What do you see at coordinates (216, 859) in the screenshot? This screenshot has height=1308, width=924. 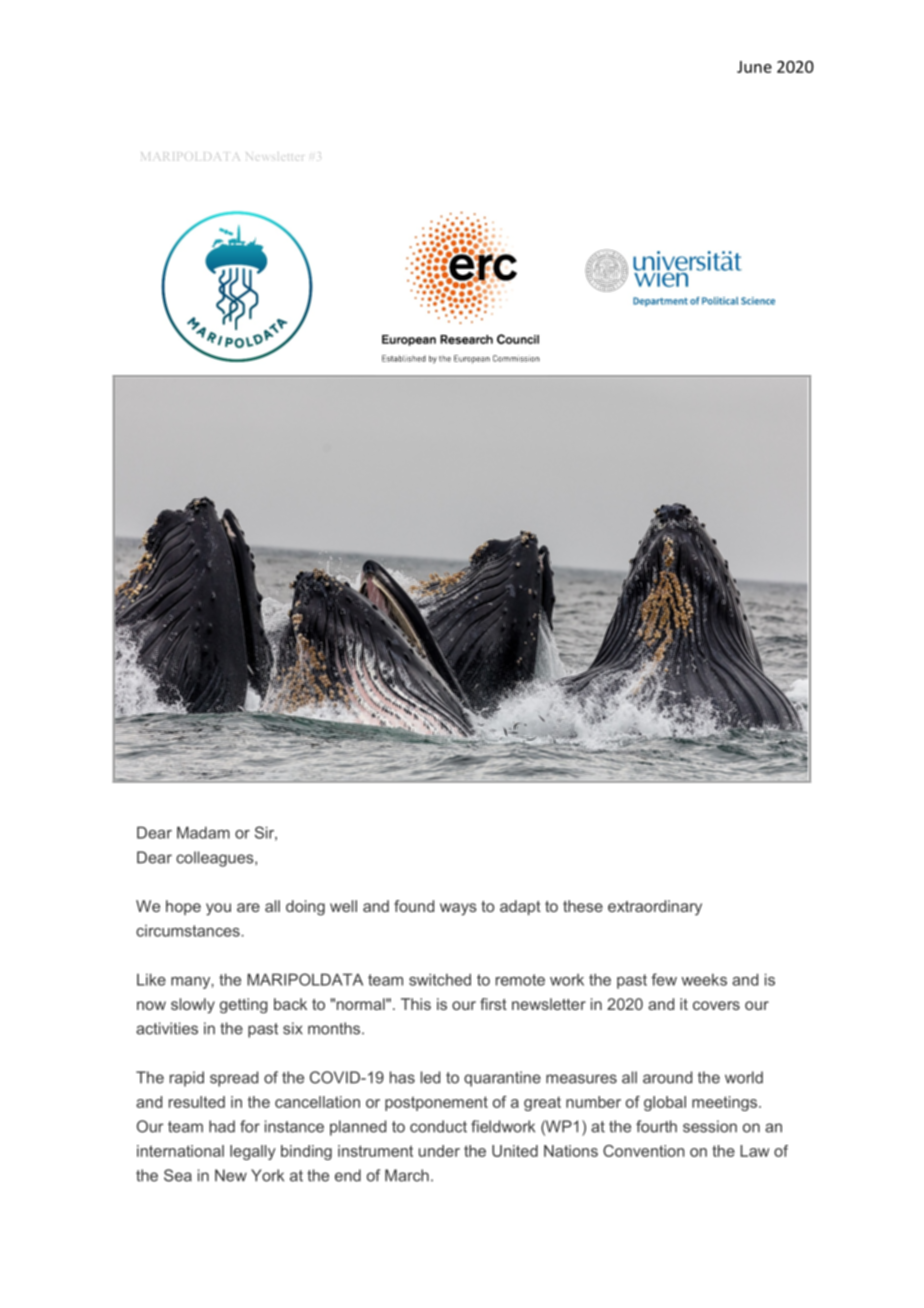 I see `colleagues` at bounding box center [216, 859].
